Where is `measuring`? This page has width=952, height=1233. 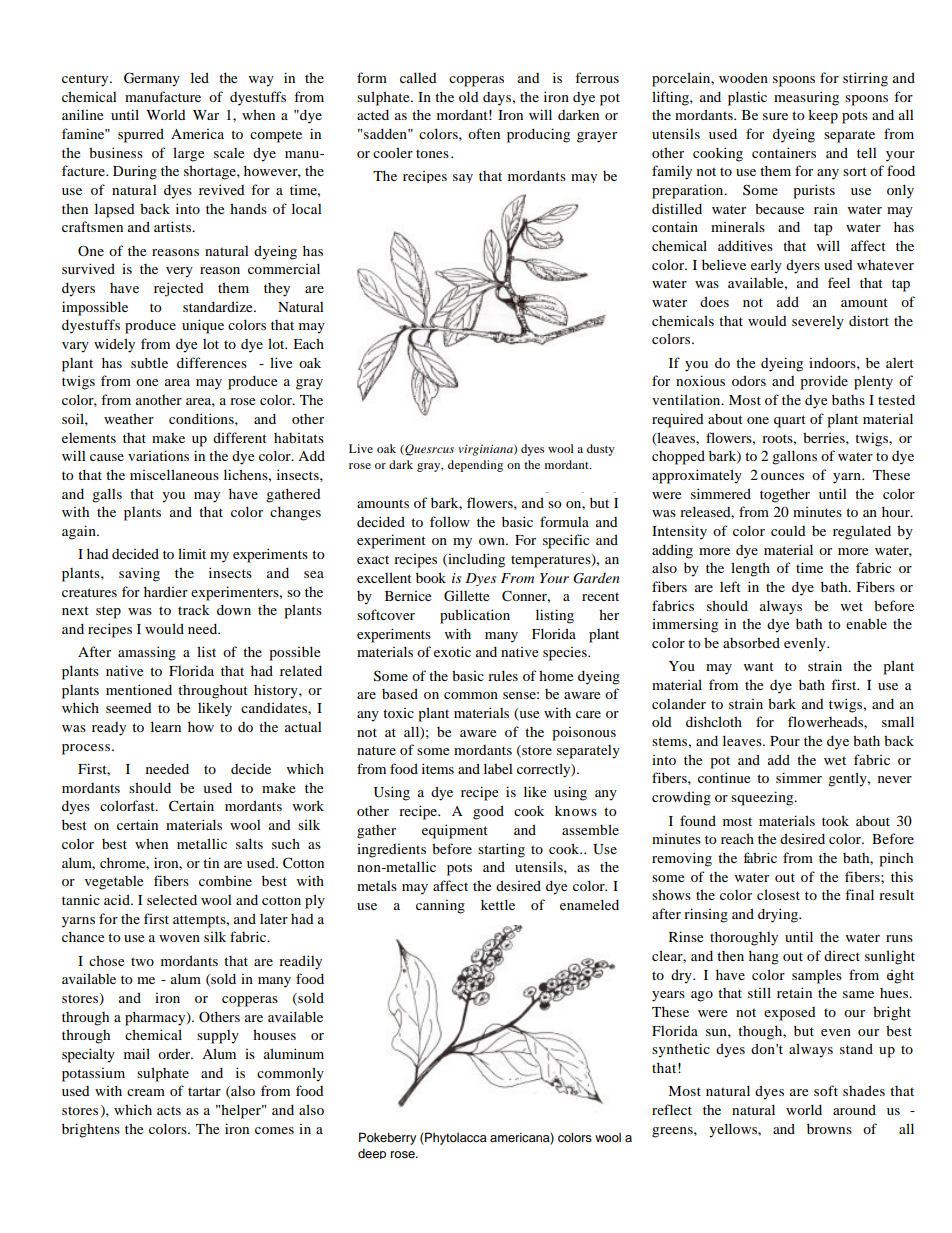
measuring is located at coordinates (806, 98).
